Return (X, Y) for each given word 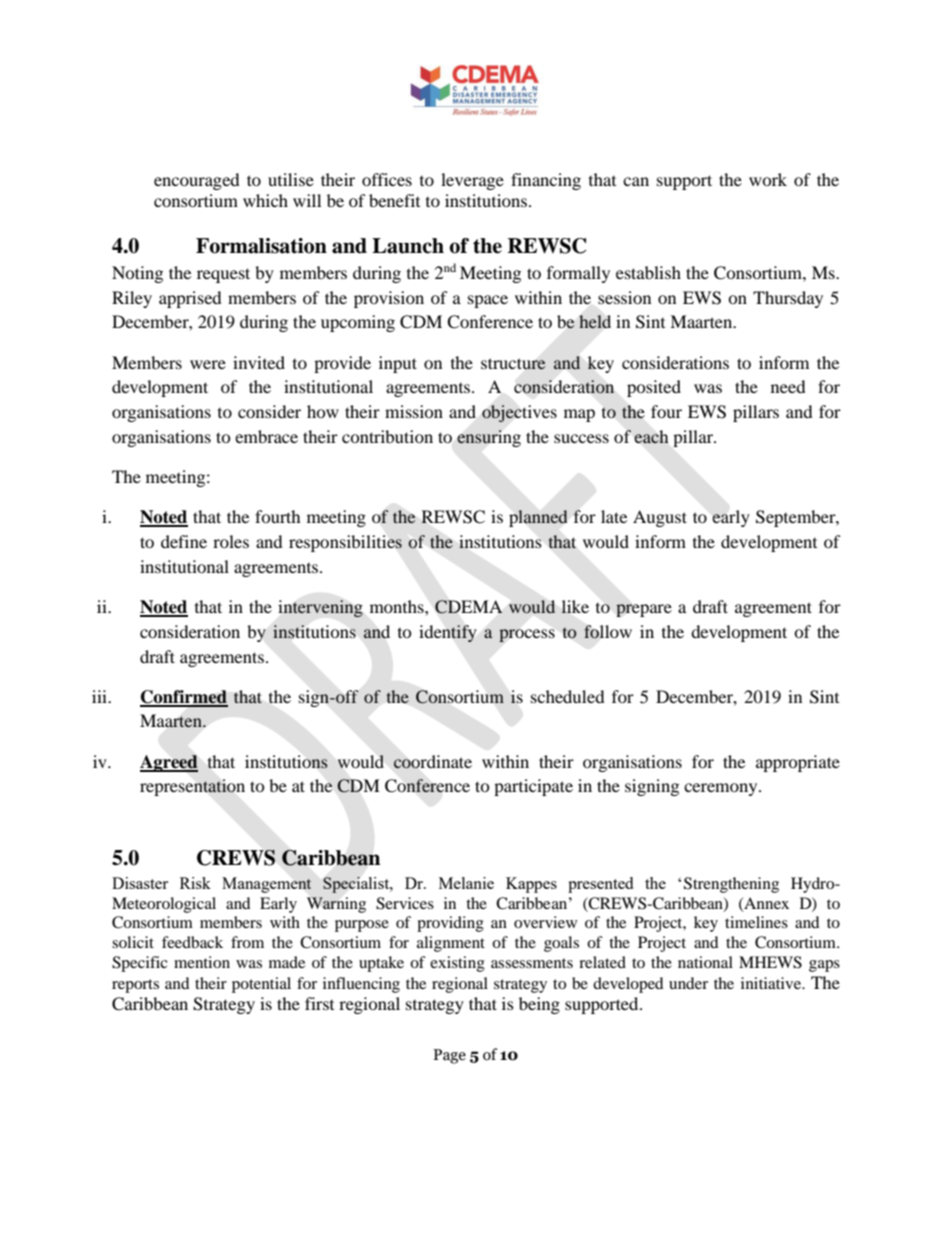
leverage (472, 181)
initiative (772, 983)
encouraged (197, 181)
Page (449, 1056)
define (184, 541)
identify (448, 633)
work (768, 179)
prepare (644, 610)
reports (135, 986)
